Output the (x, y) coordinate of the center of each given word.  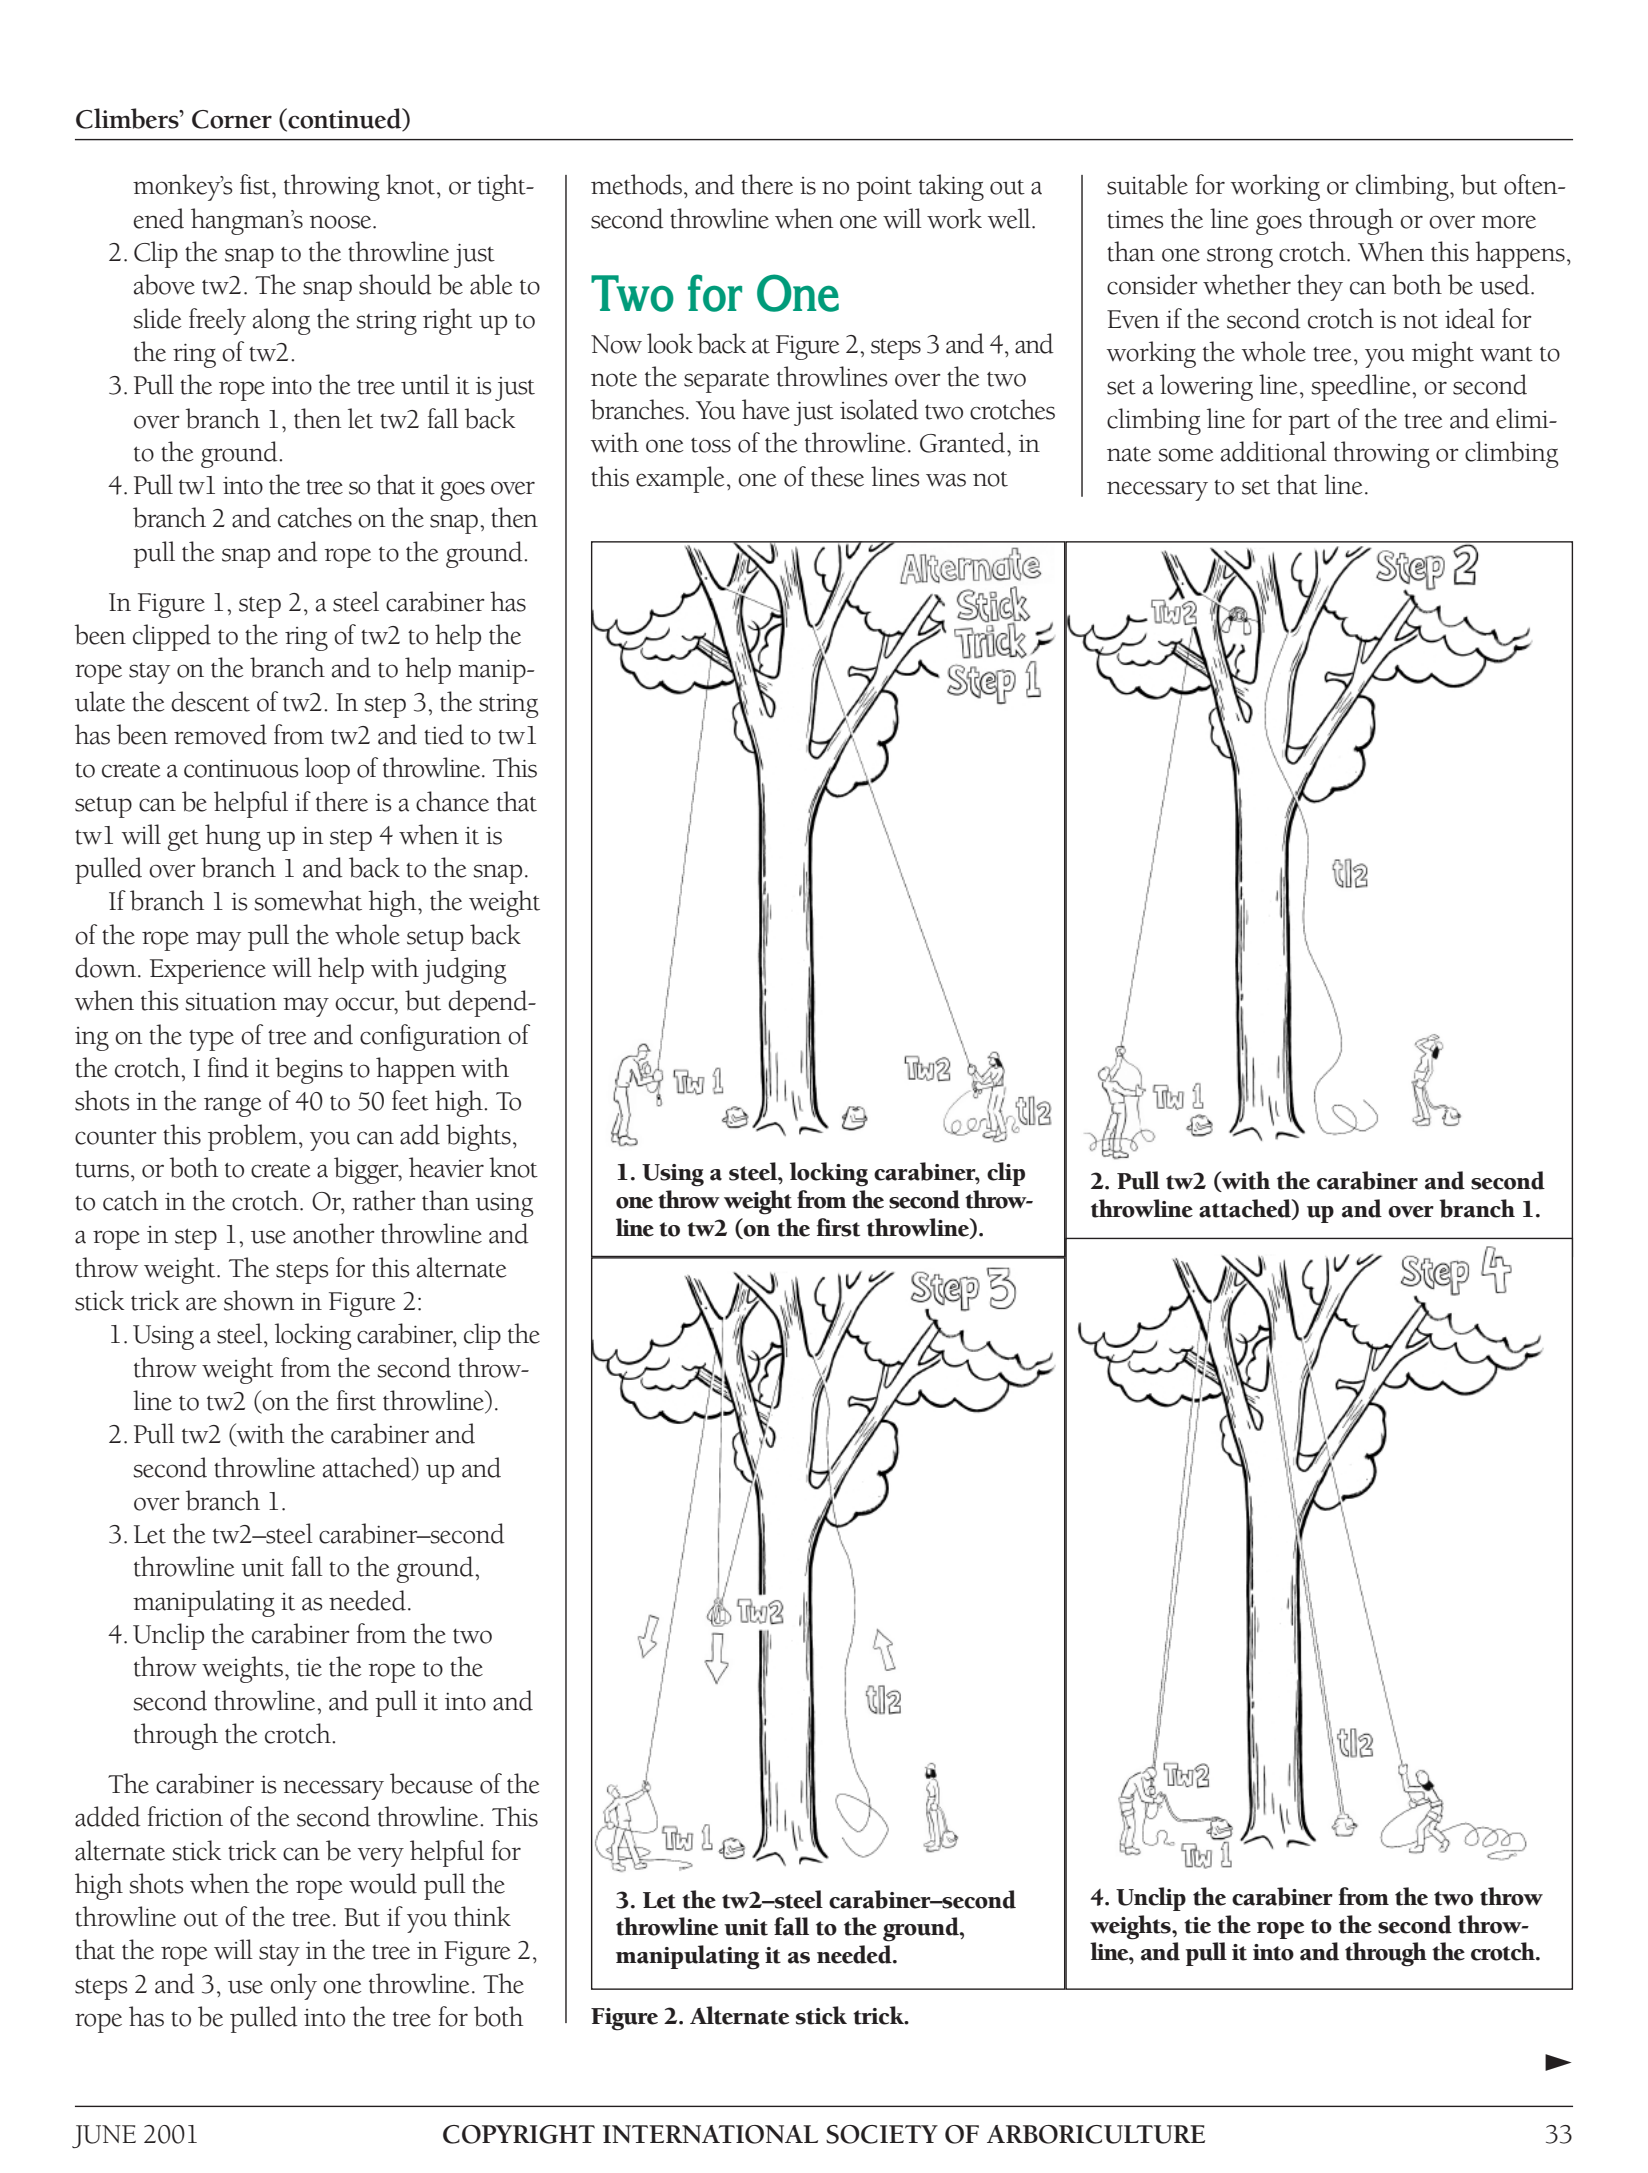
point (884, 189)
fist (256, 184)
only (293, 1986)
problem (254, 1137)
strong (1240, 257)
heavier (446, 1167)
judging (465, 970)
